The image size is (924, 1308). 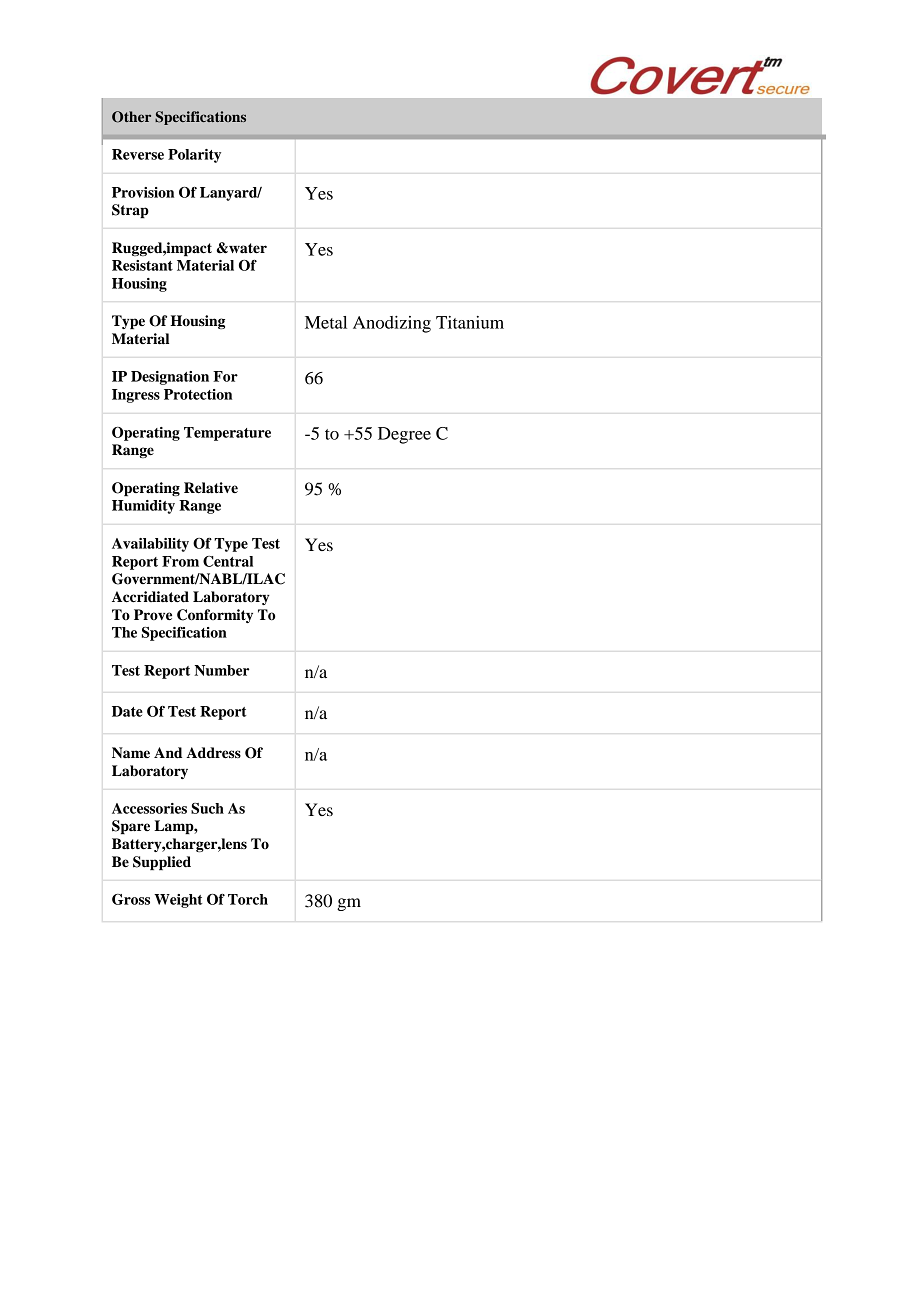 I want to click on Date, so click(x=127, y=711).
